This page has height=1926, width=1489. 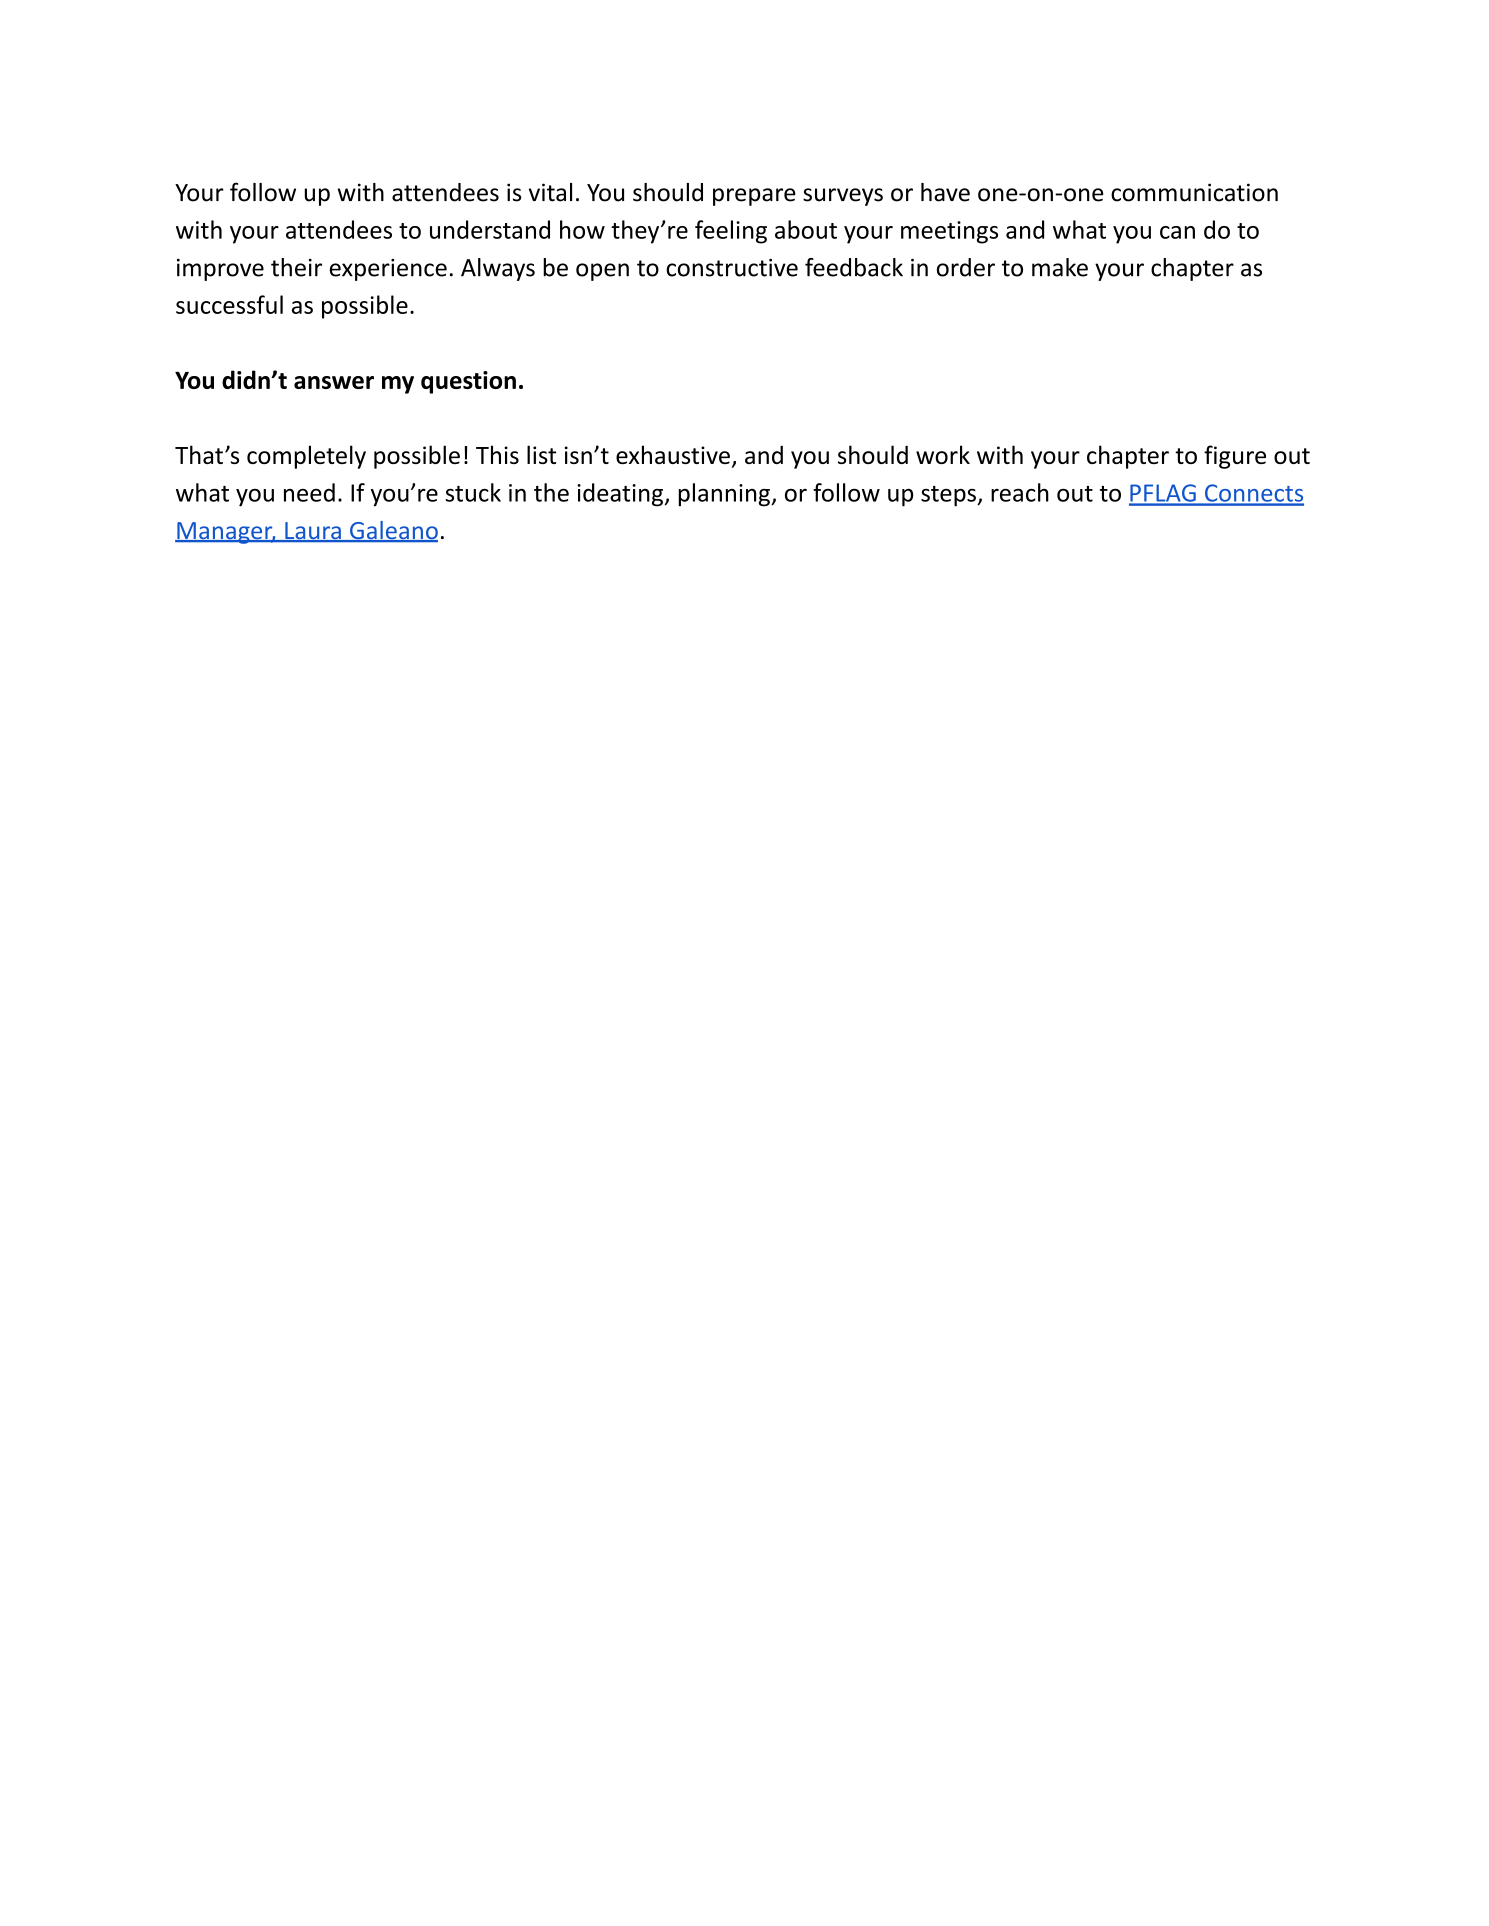 I want to click on communication, so click(x=1194, y=192).
